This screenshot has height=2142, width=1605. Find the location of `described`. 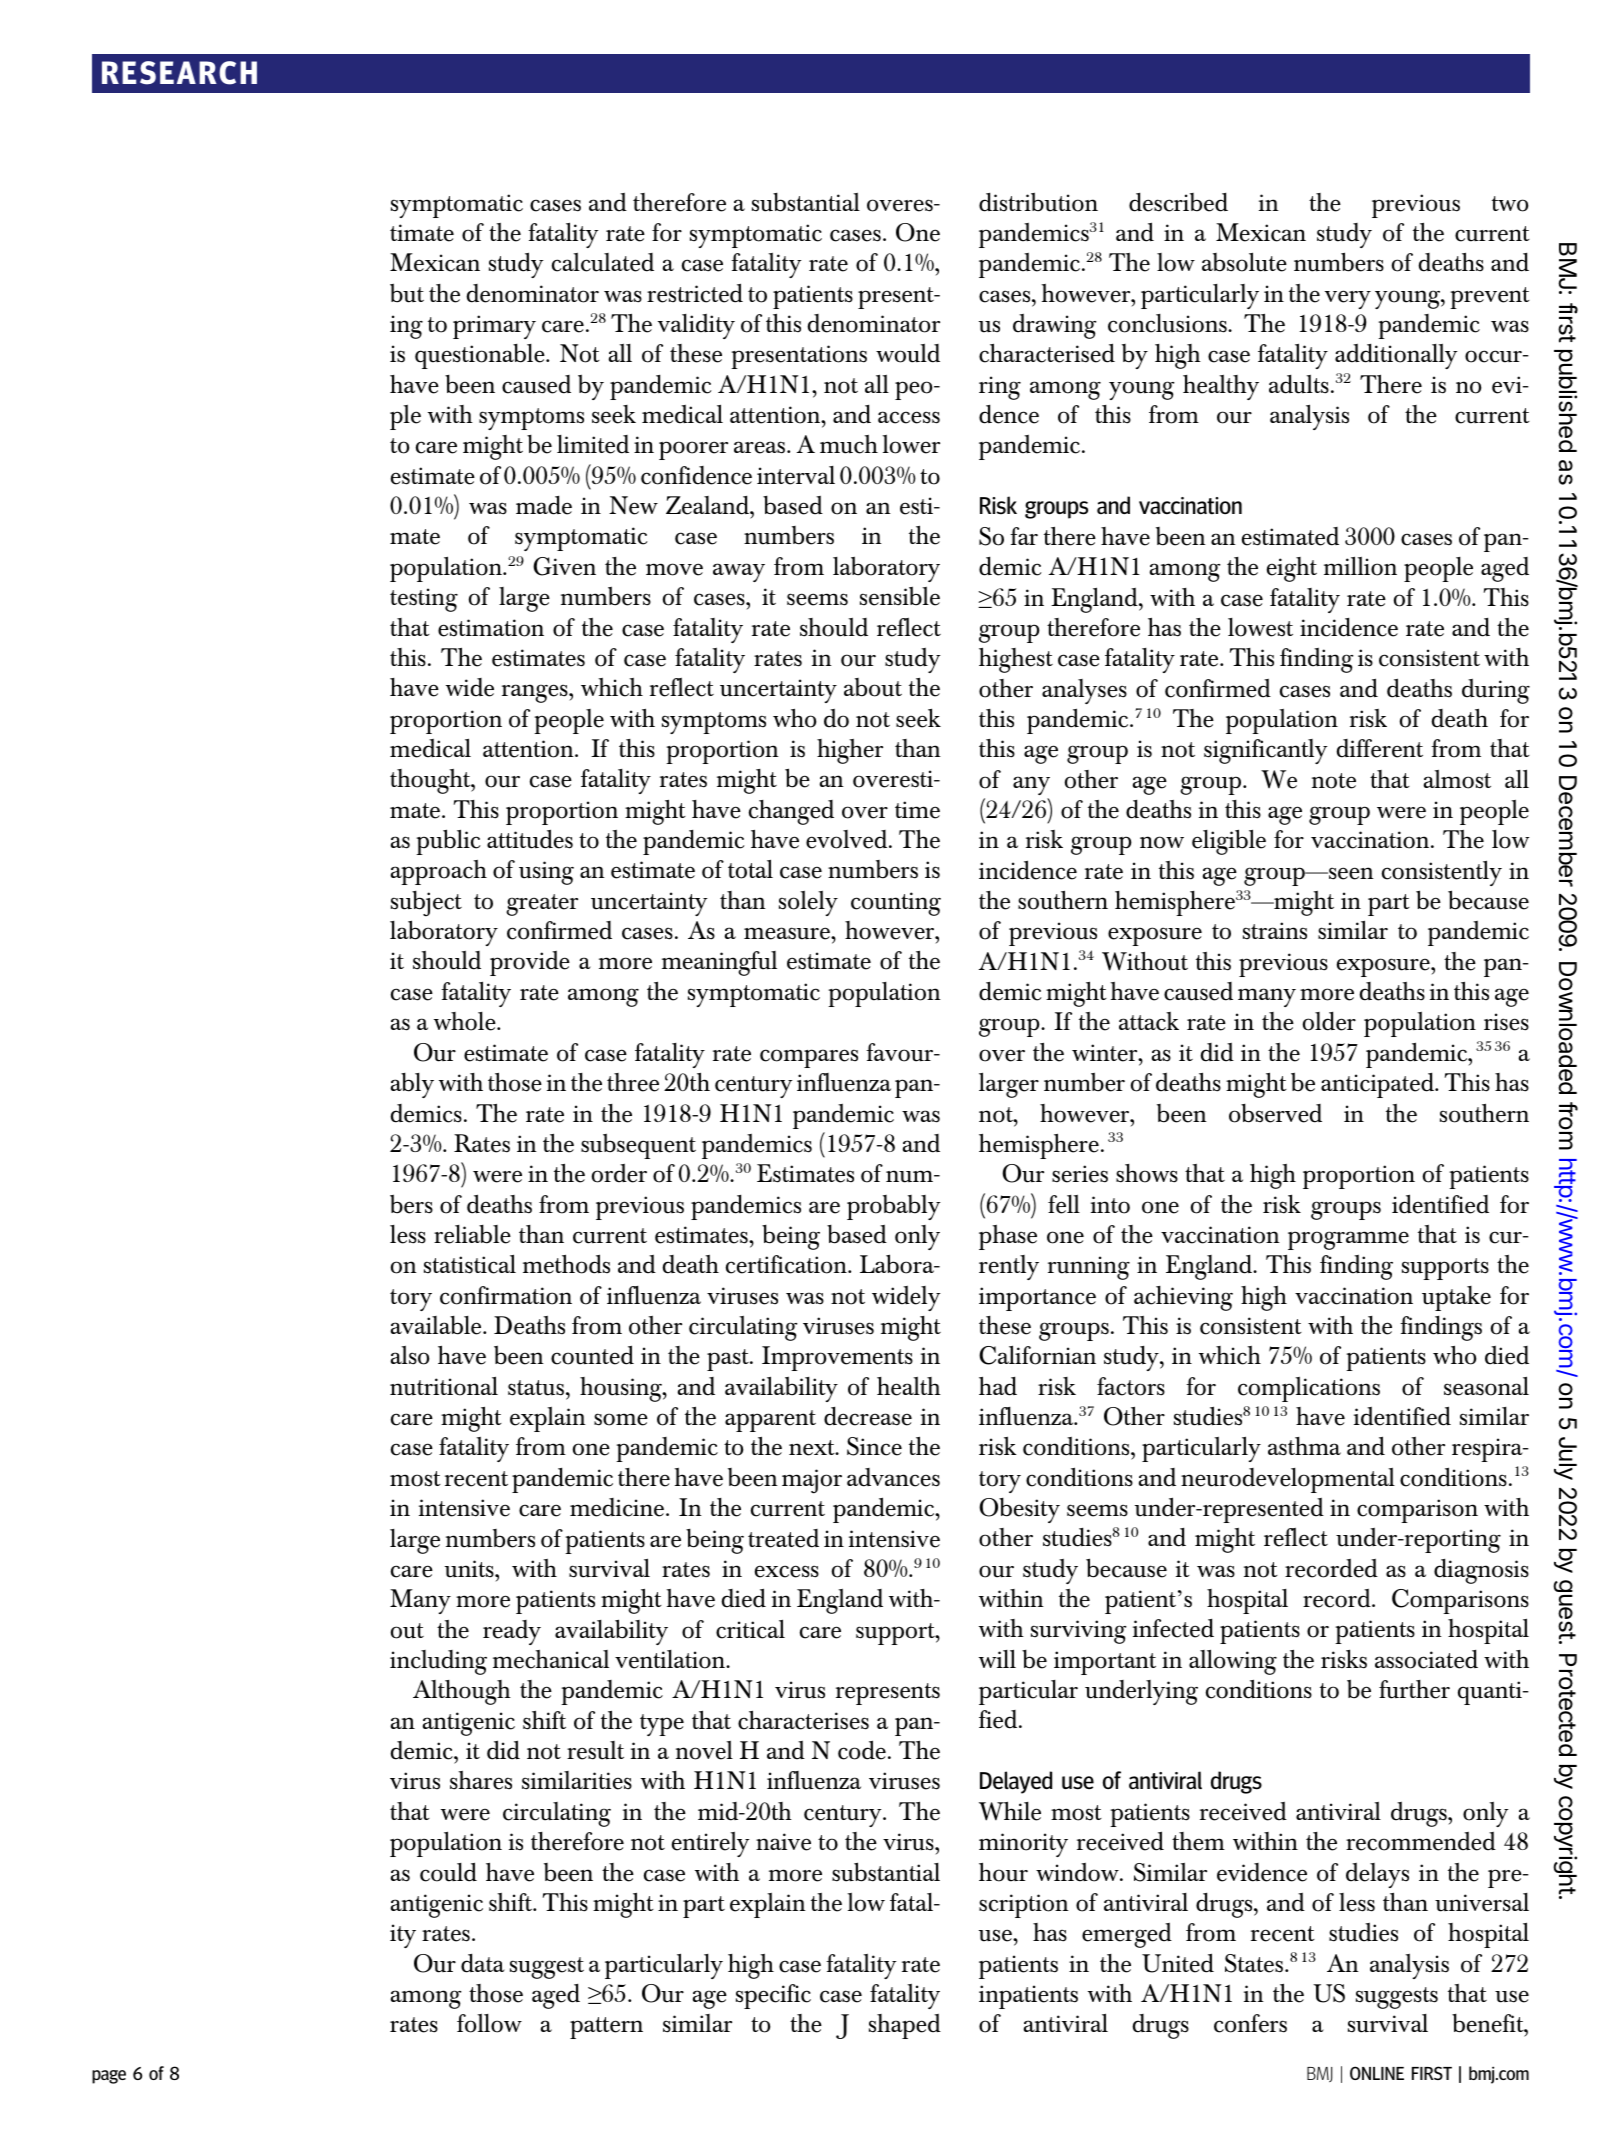

described is located at coordinates (1178, 202).
